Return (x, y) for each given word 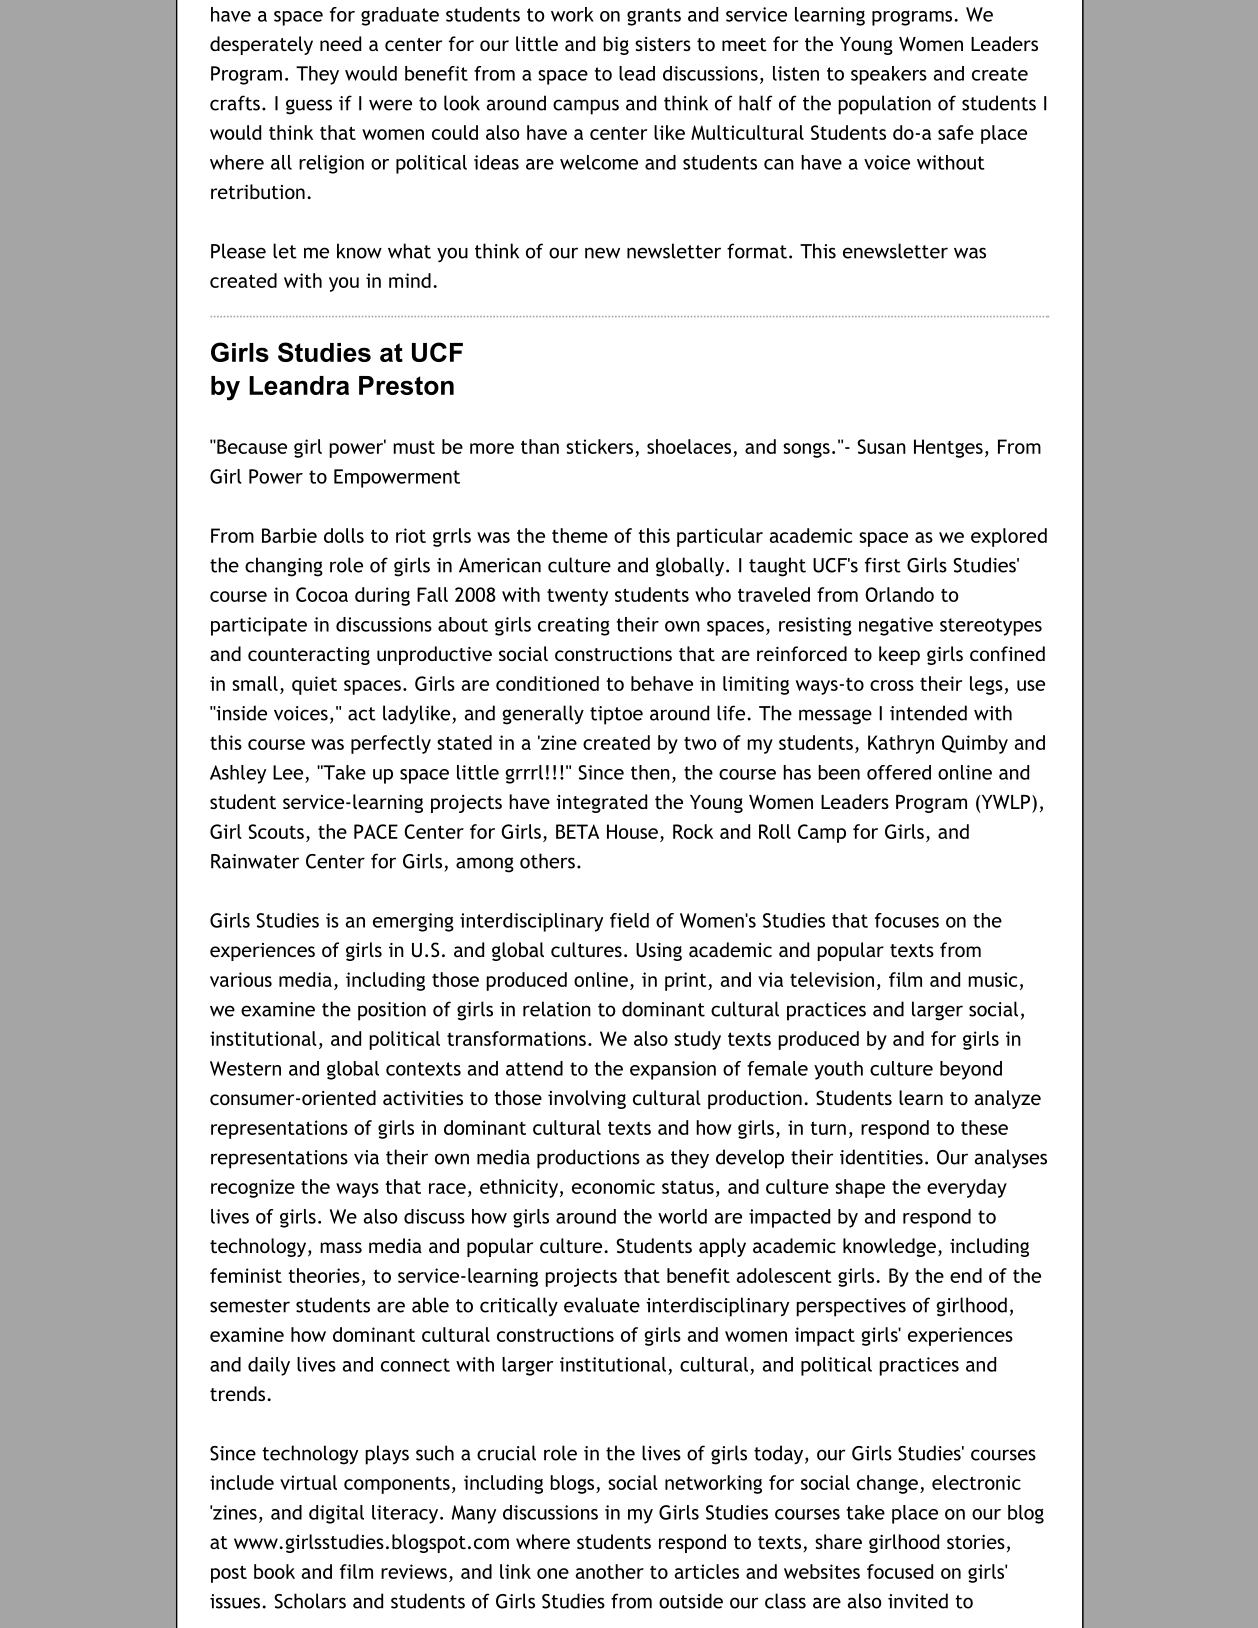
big (616, 45)
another (610, 1571)
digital (336, 1514)
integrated (601, 803)
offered (899, 772)
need (340, 43)
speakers (889, 75)
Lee (288, 772)
